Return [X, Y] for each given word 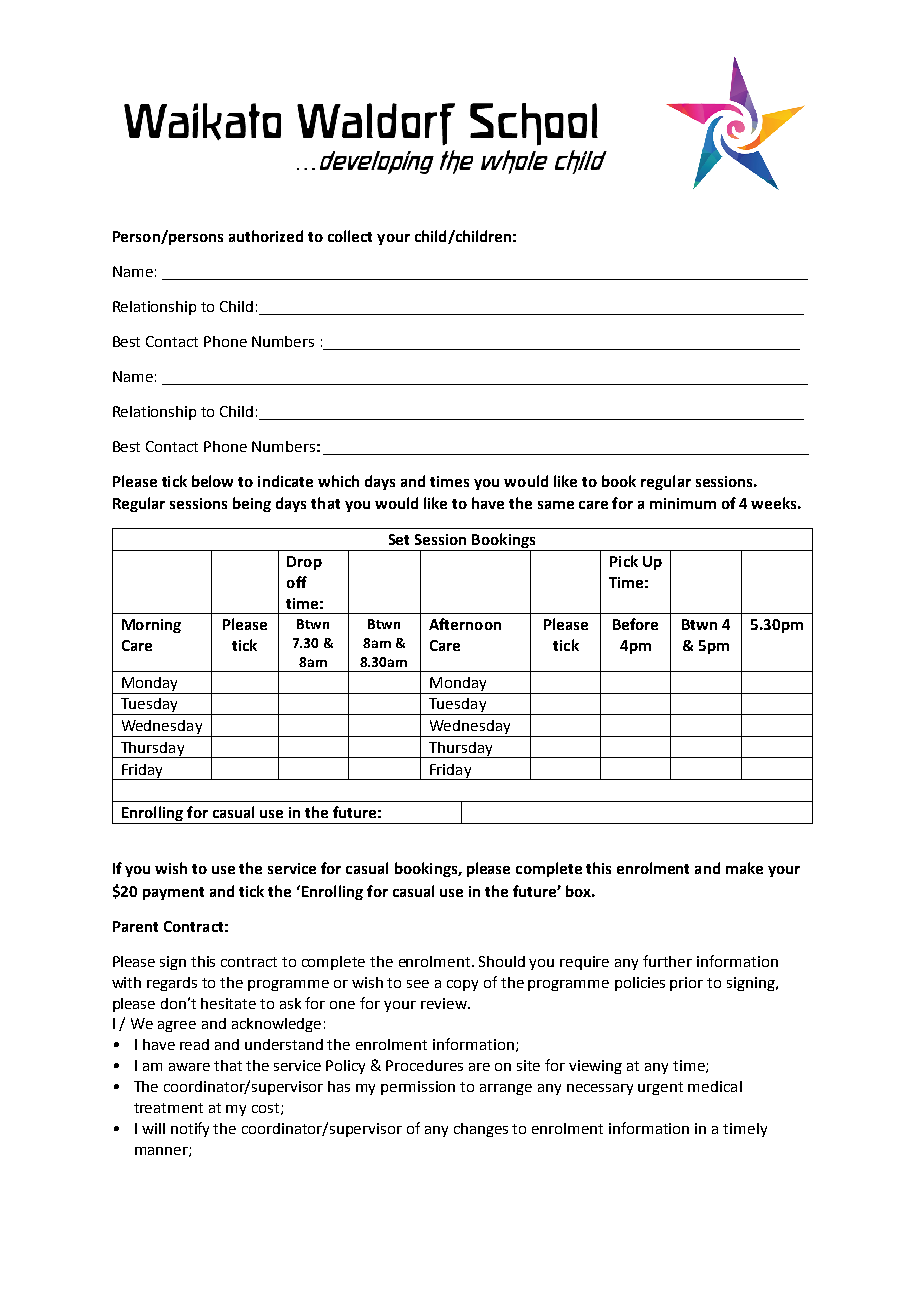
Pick [624, 561]
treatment [168, 1108]
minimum [683, 503]
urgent [660, 1088]
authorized [266, 236]
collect [350, 236]
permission [418, 1088]
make [744, 868]
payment [173, 893]
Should [502, 961]
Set [399, 539]
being [252, 504]
